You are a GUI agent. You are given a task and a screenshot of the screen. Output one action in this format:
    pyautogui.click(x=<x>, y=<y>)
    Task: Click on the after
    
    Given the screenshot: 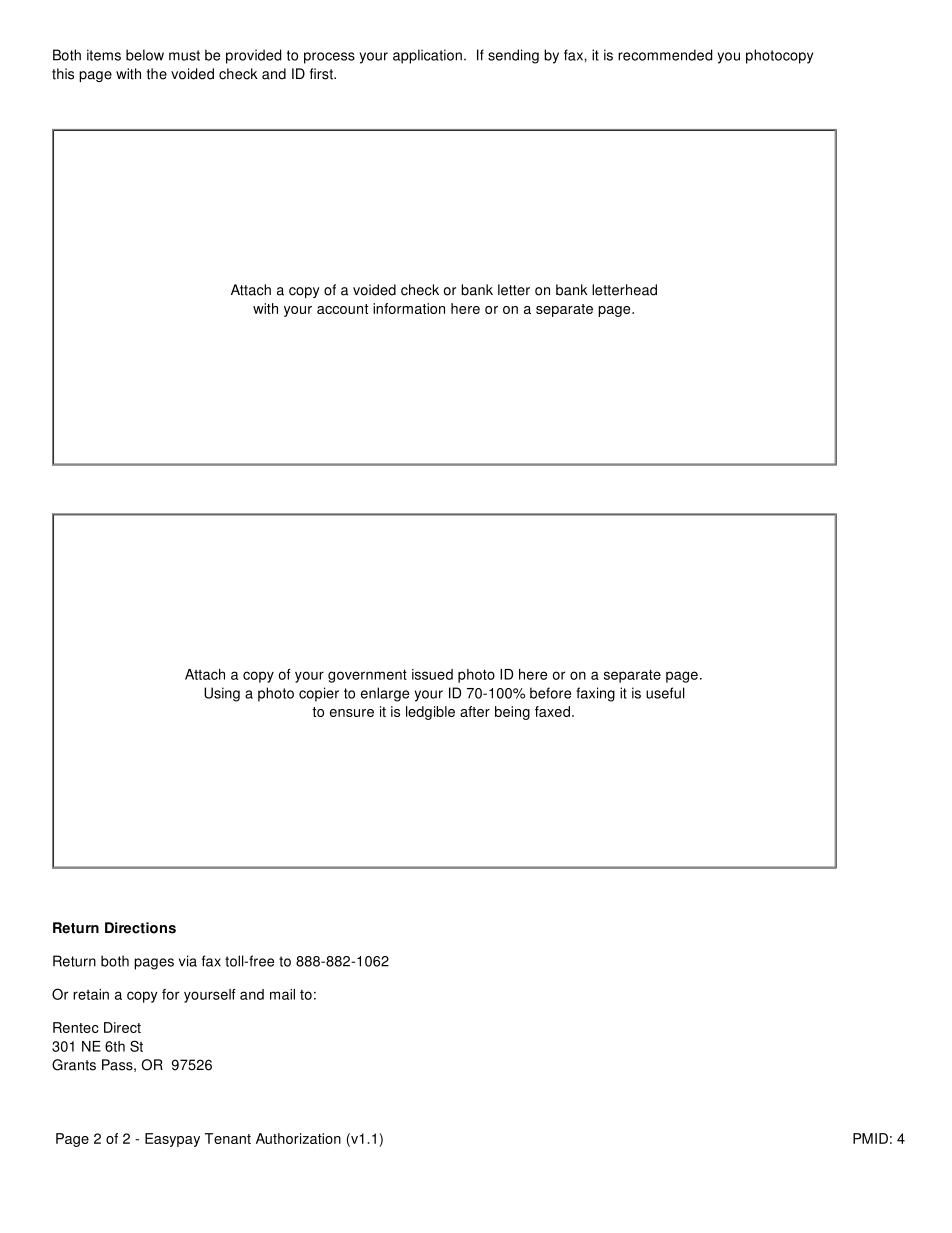 What is the action you would take?
    pyautogui.click(x=475, y=711)
